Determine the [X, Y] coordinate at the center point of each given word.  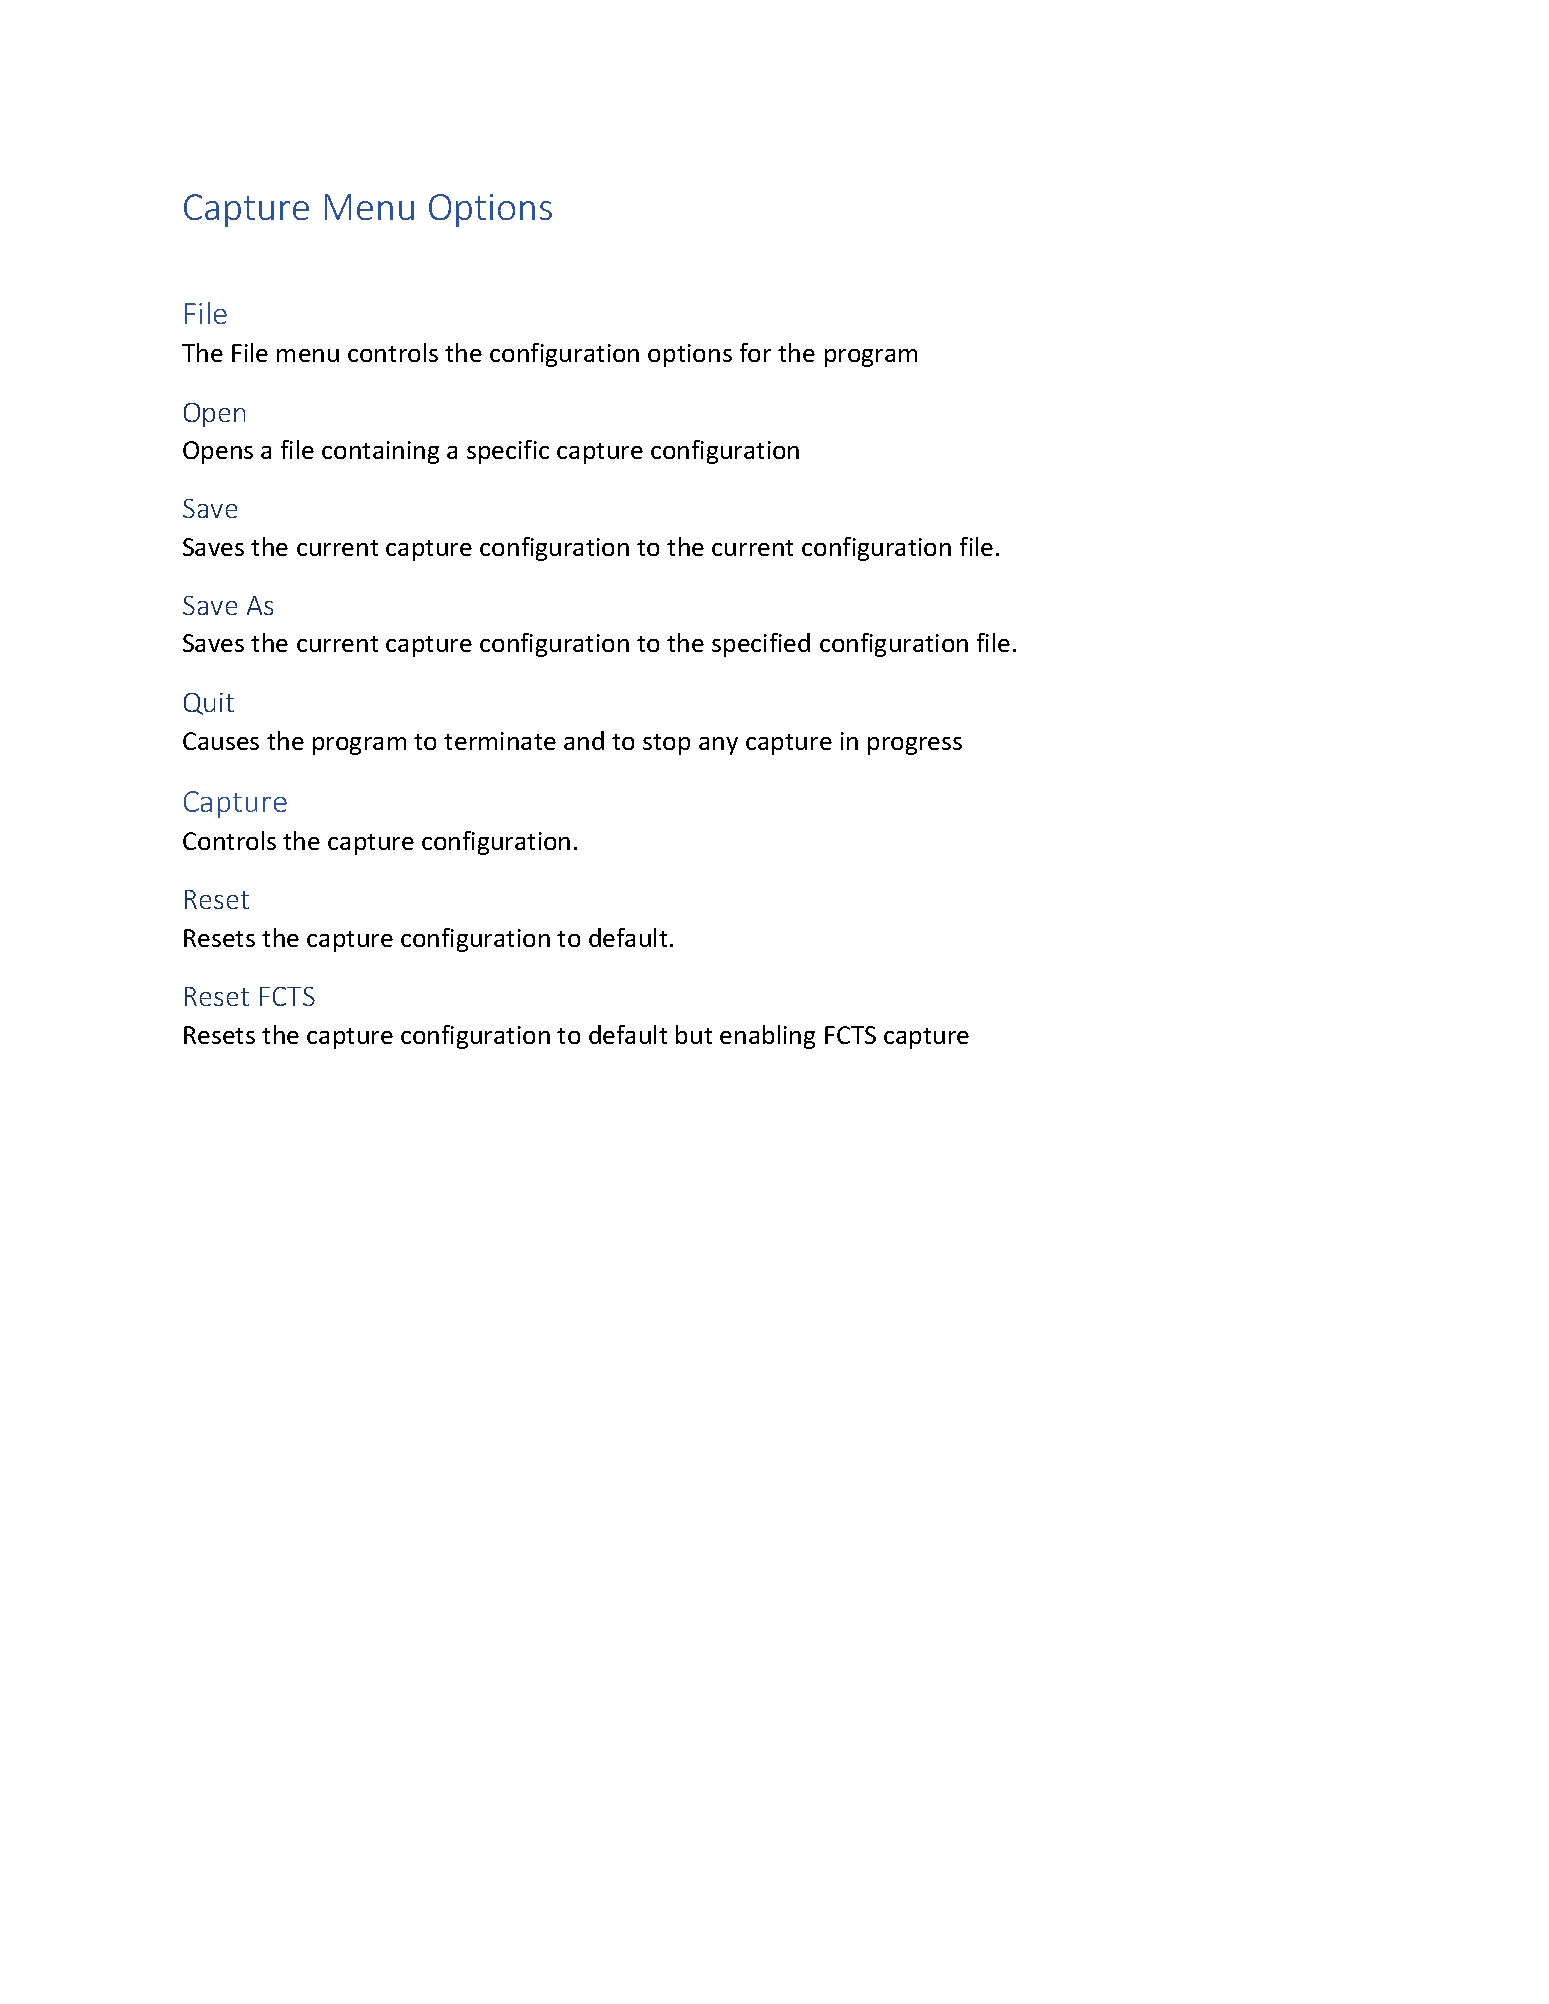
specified [761, 645]
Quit [209, 704]
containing [380, 452]
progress [915, 746]
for [755, 352]
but [694, 1034]
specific [508, 452]
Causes [221, 741]
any [718, 746]
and [584, 740]
